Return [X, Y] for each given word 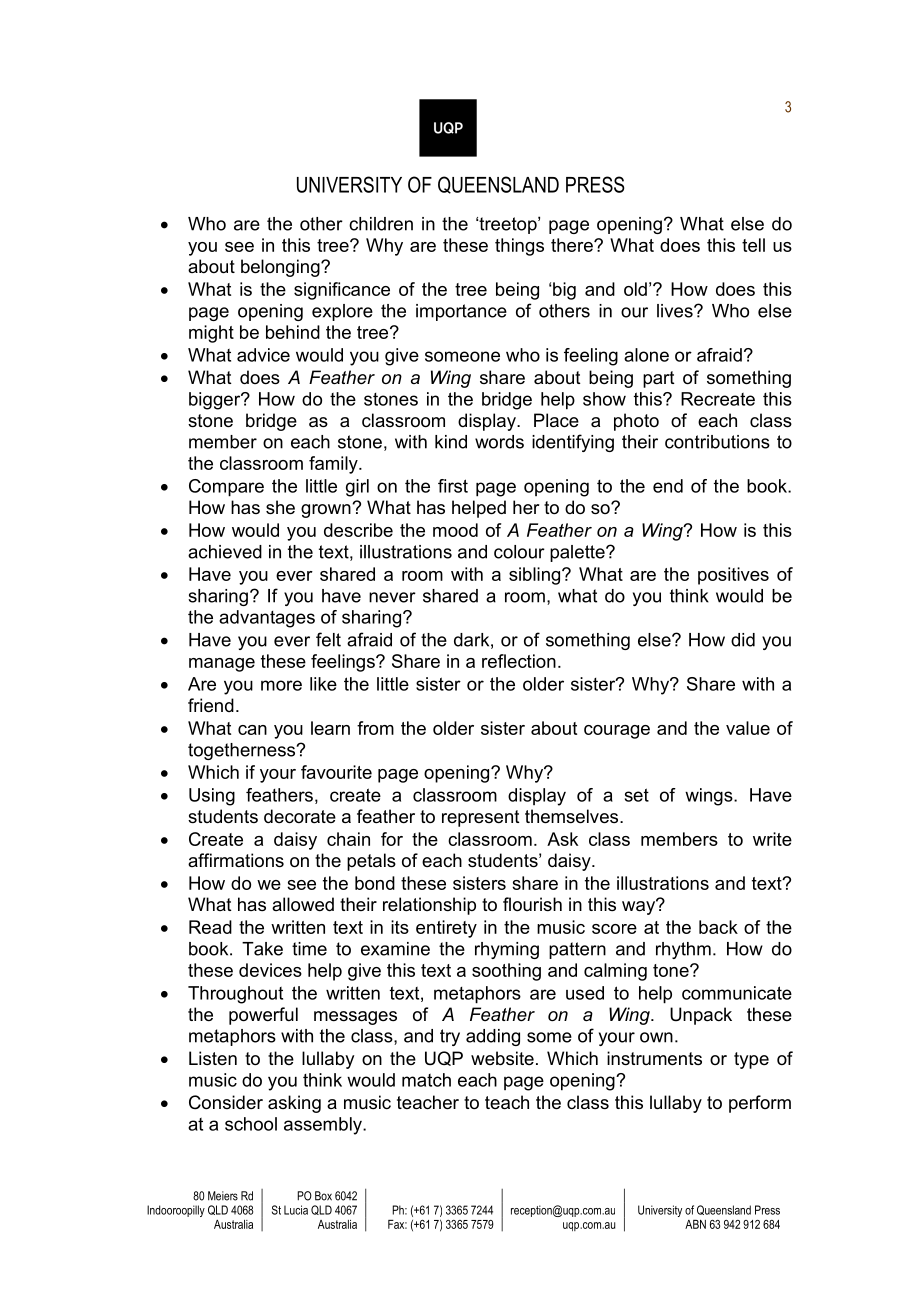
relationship [429, 906]
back [718, 927]
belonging [281, 268]
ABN [695, 1224]
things [519, 247]
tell [753, 245]
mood [455, 530]
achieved [225, 552]
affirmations [236, 860]
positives [733, 576]
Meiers [223, 1196]
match [426, 1080]
